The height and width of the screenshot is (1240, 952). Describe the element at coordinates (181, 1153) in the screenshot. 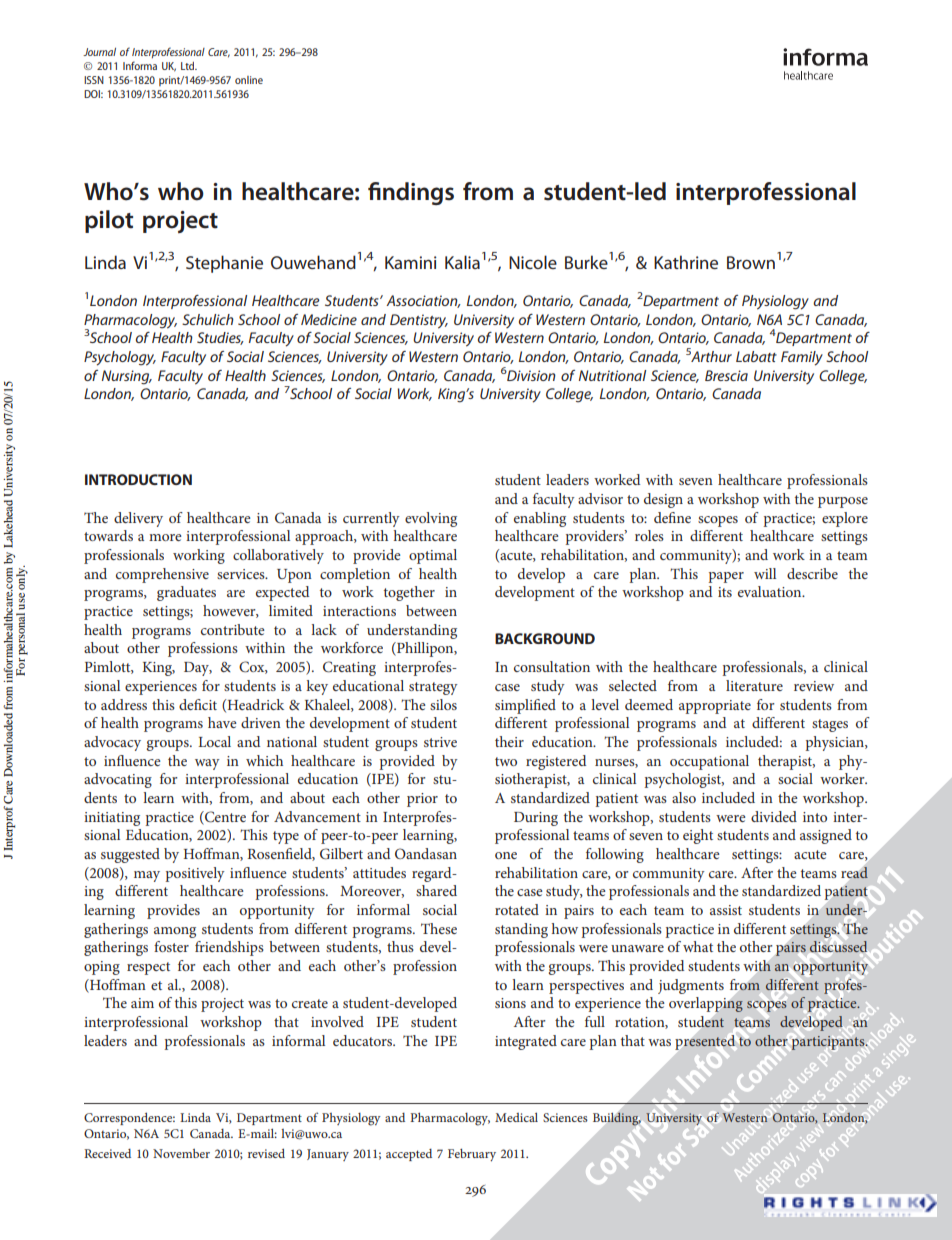

I see `November` at that location.
